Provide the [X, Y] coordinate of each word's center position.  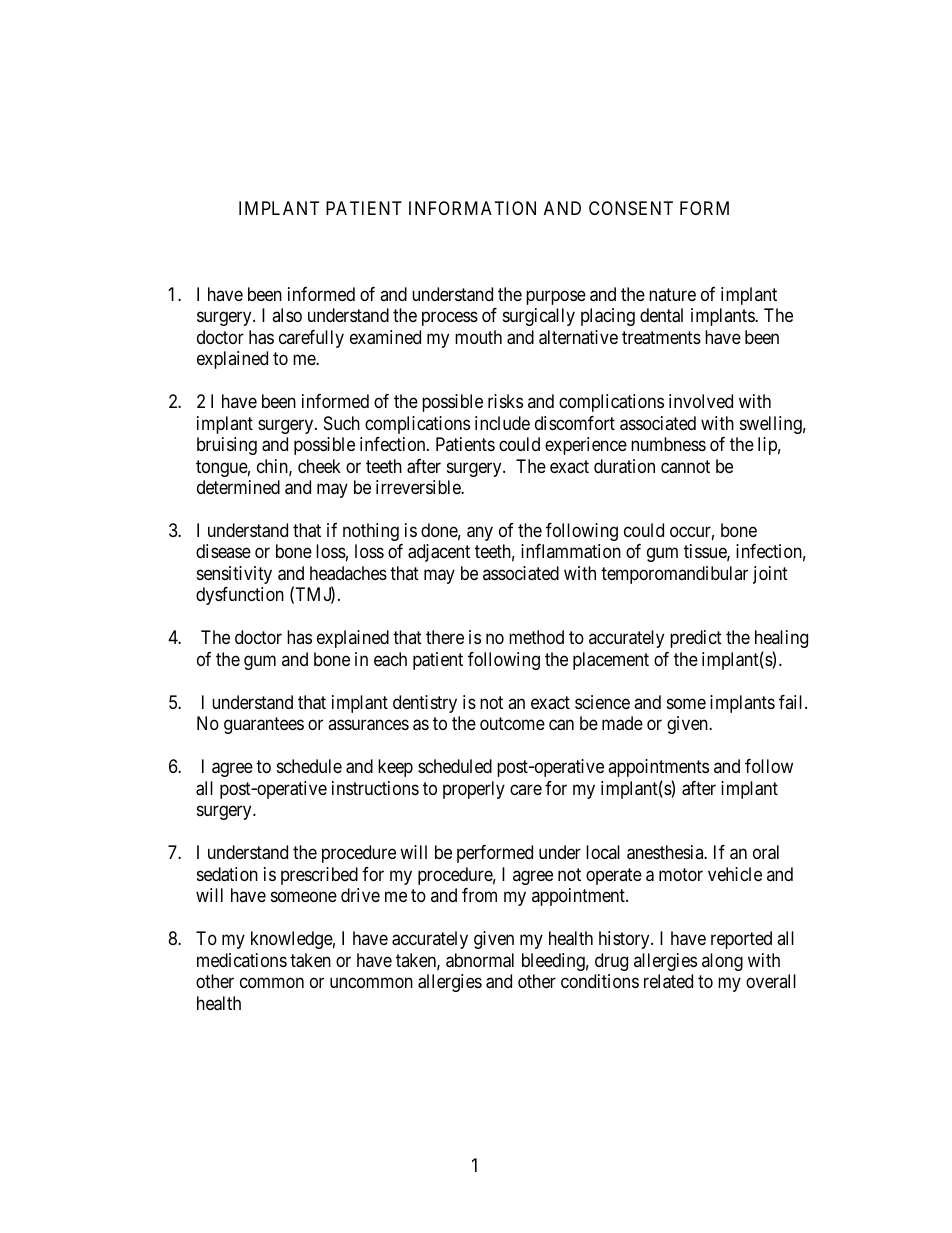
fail [792, 702]
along [722, 962]
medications [242, 960]
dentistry [425, 704]
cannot [685, 467]
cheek [319, 466]
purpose [556, 297]
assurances [368, 725]
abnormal [480, 960]
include [502, 423]
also [287, 315]
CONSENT [631, 208]
